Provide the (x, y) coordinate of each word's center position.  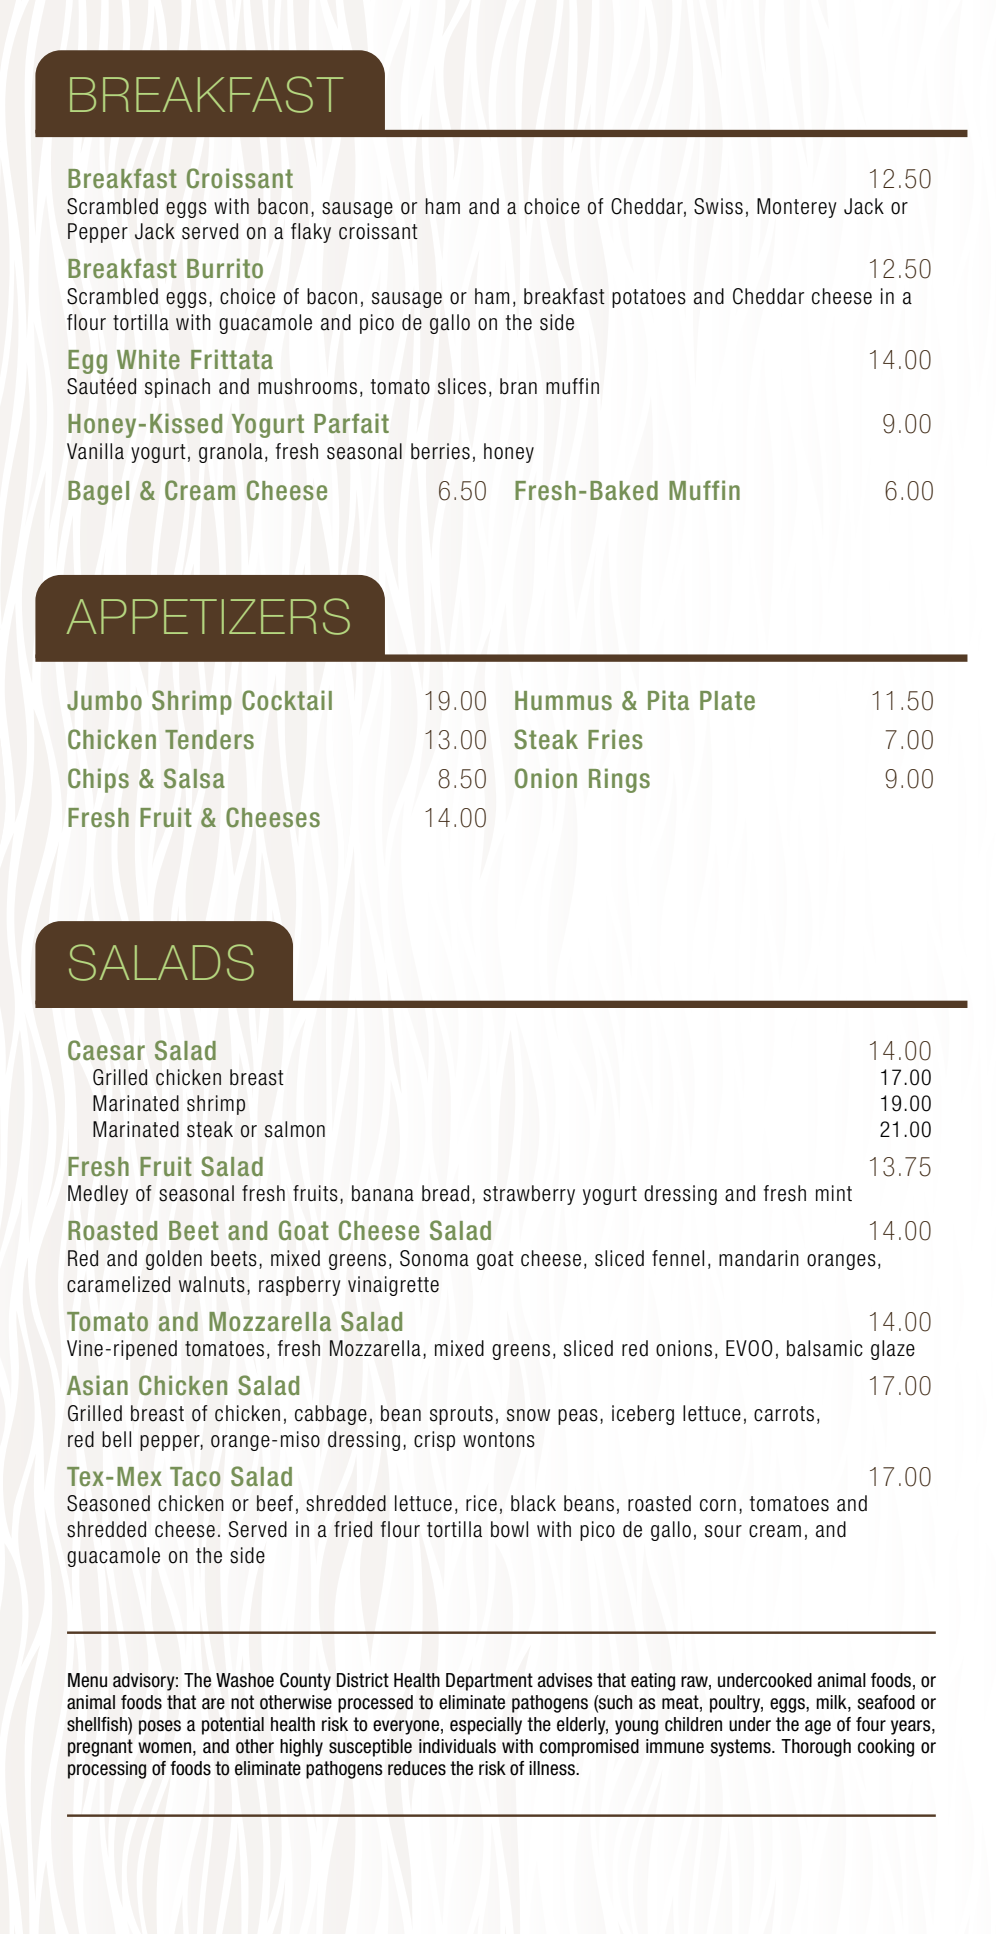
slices (462, 386)
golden (174, 1260)
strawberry (529, 1195)
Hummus (563, 701)
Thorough (816, 1748)
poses (160, 1727)
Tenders (209, 739)
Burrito (225, 268)
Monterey (797, 208)
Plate (727, 701)
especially (486, 1726)
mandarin (759, 1258)
